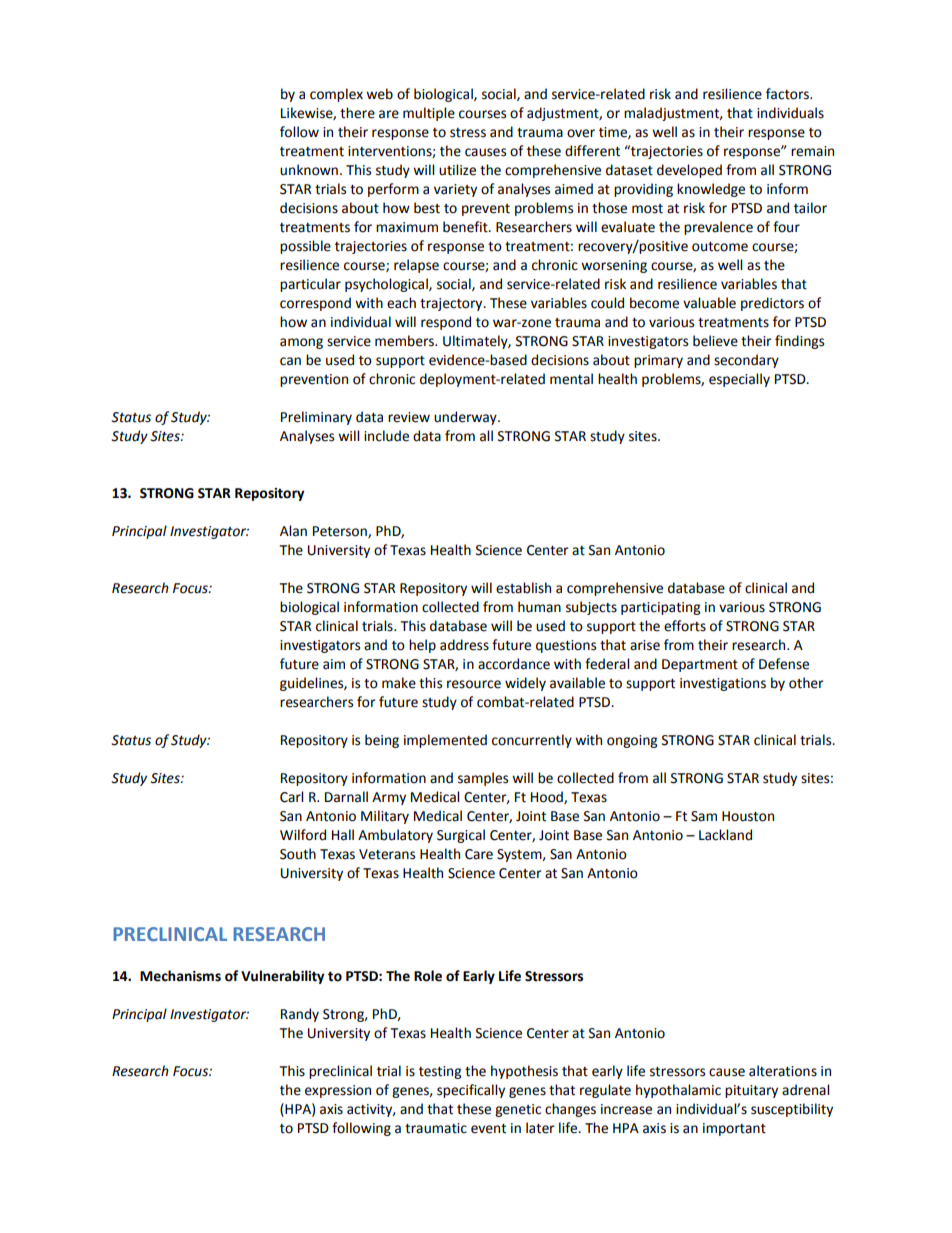 The image size is (952, 1233). What do you see at coordinates (457, 170) in the screenshot?
I see `utilize` at bounding box center [457, 170].
